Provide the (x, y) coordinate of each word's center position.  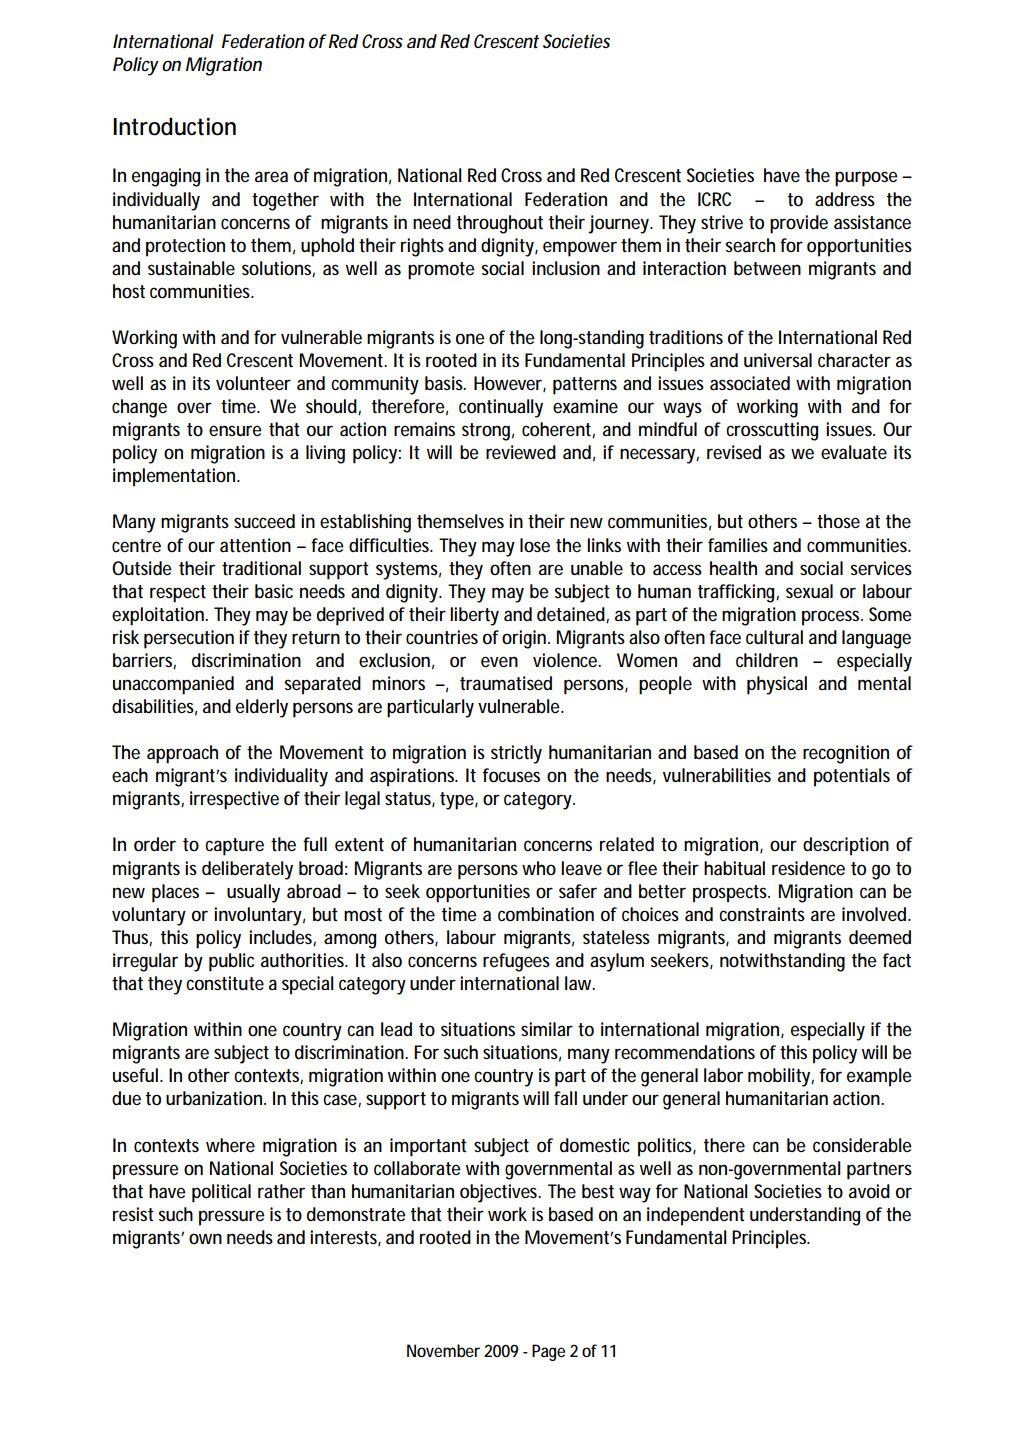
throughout (500, 224)
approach (182, 754)
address (845, 199)
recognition (846, 754)
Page (548, 1352)
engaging (166, 177)
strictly (516, 754)
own (205, 1238)
